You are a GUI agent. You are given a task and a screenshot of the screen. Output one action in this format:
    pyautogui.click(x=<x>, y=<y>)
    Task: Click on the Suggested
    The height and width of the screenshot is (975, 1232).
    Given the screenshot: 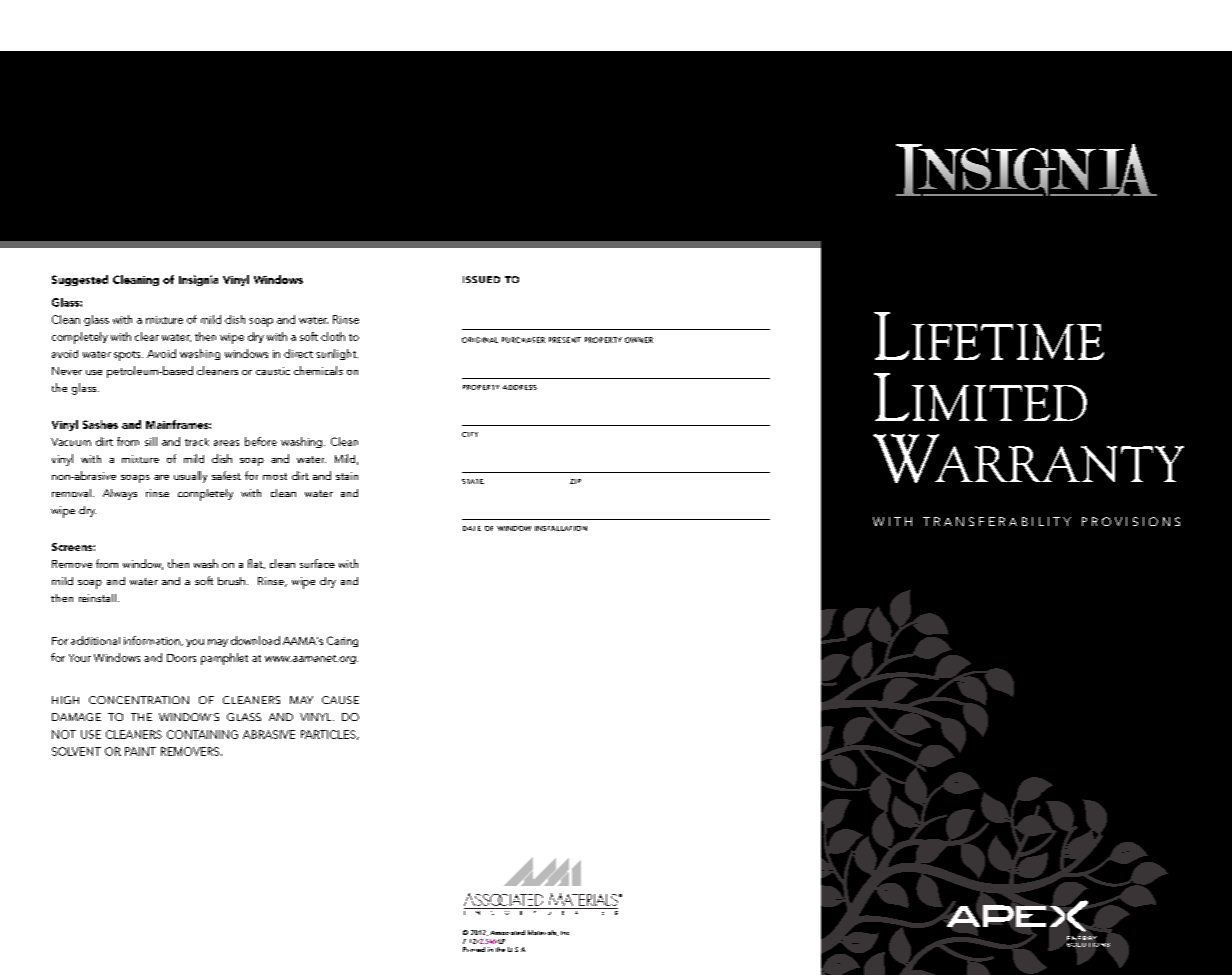 What is the action you would take?
    pyautogui.click(x=80, y=280)
